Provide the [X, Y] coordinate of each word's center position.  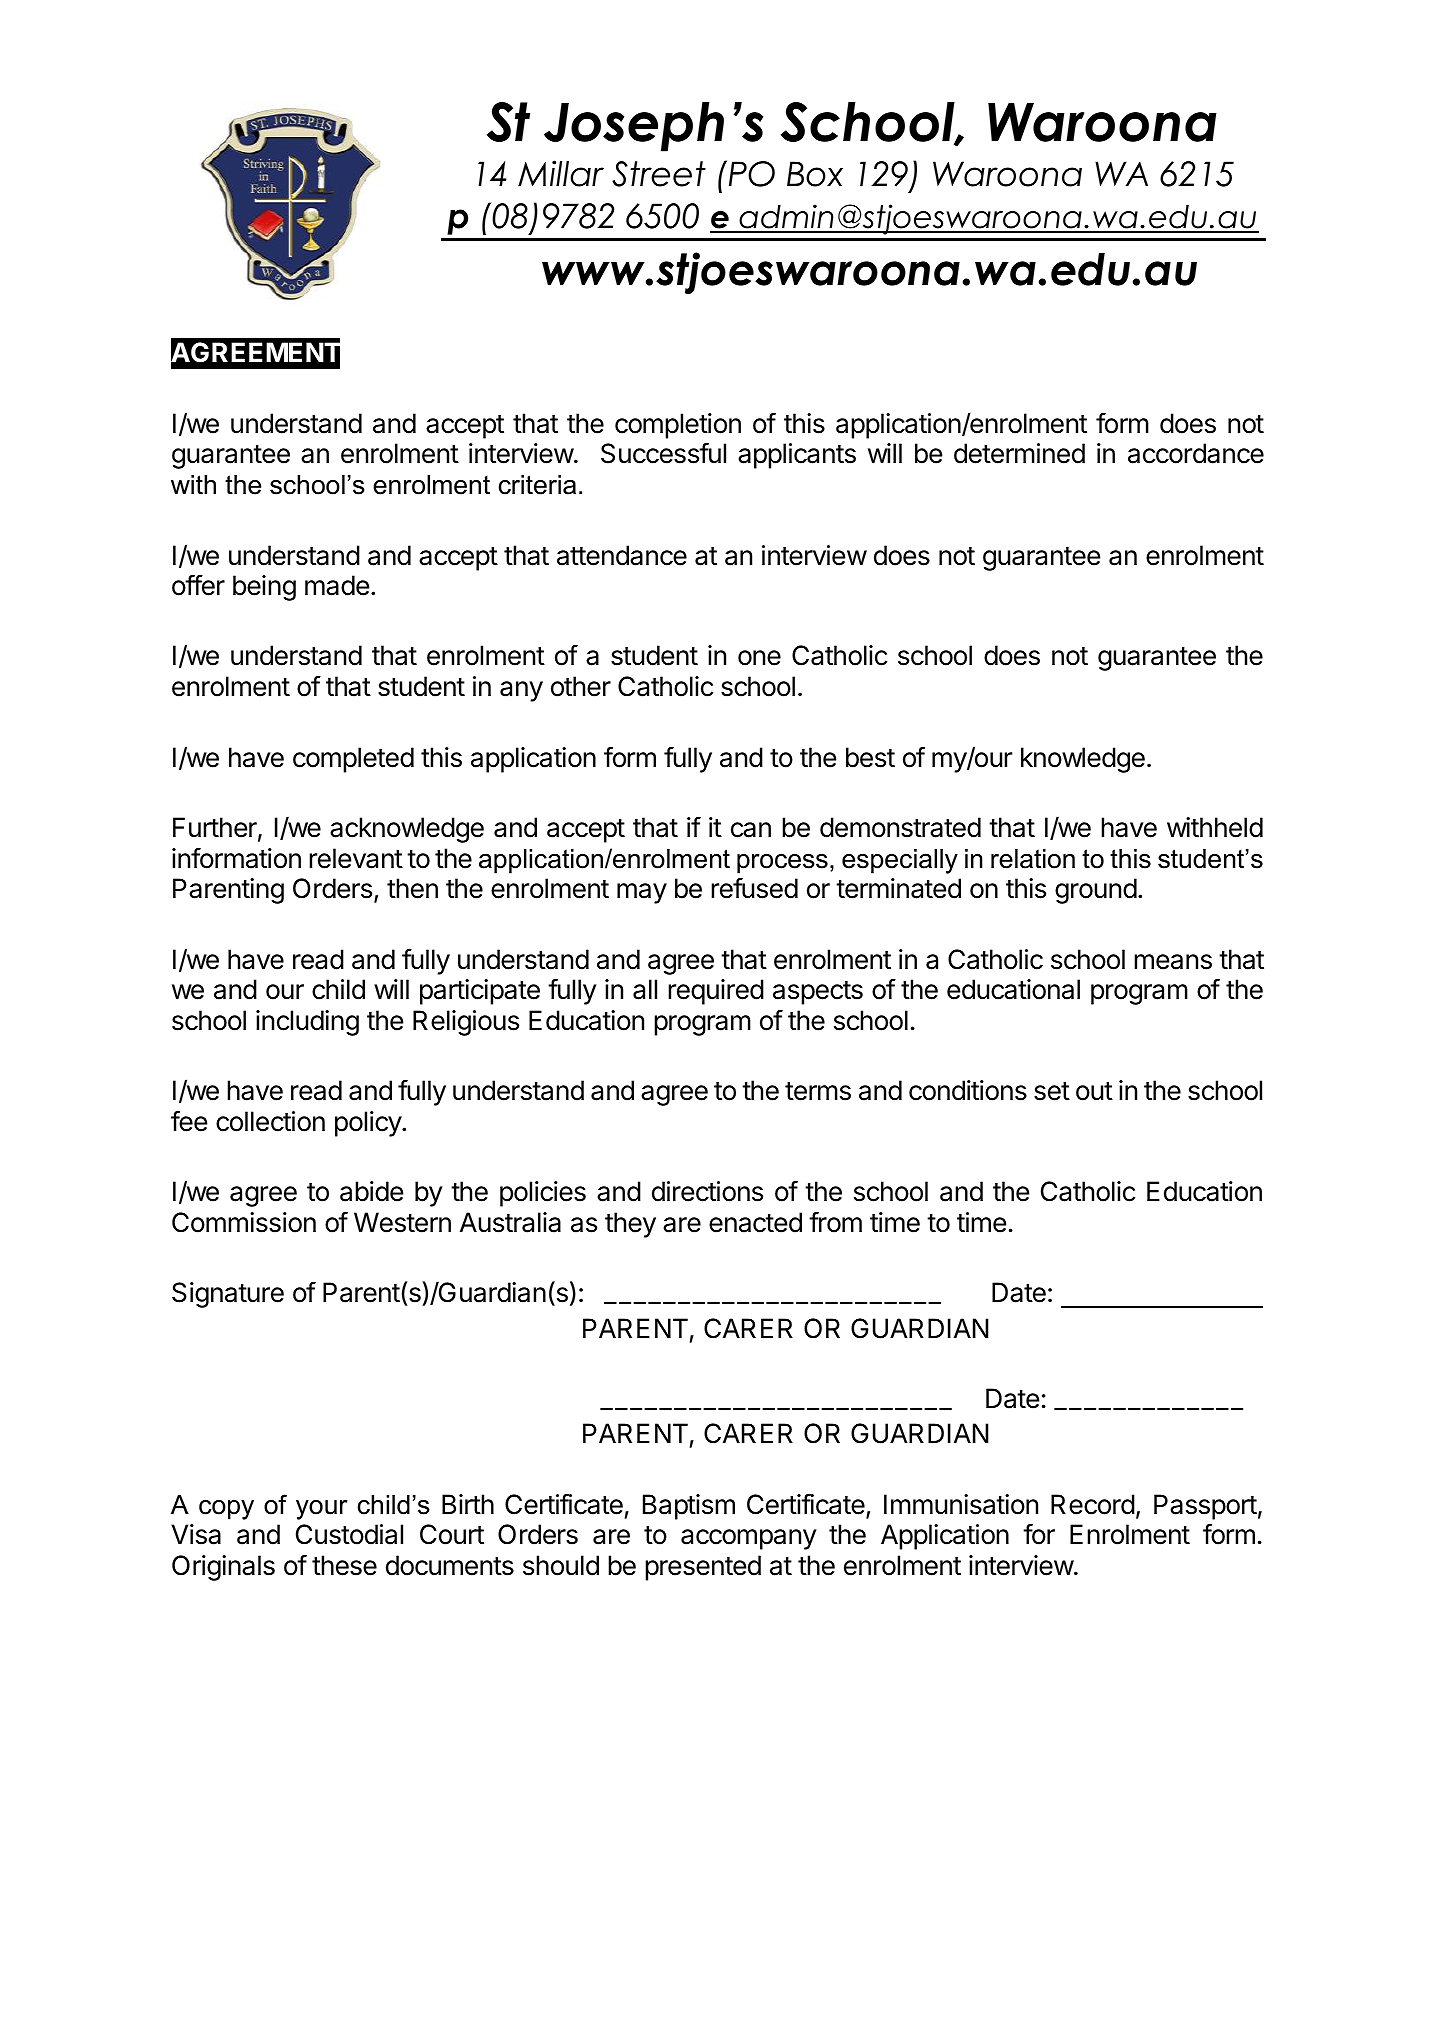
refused [754, 888]
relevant [356, 858]
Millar [561, 173]
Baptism [689, 1507]
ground [1096, 891]
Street [659, 174]
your [321, 1510]
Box [815, 174]
